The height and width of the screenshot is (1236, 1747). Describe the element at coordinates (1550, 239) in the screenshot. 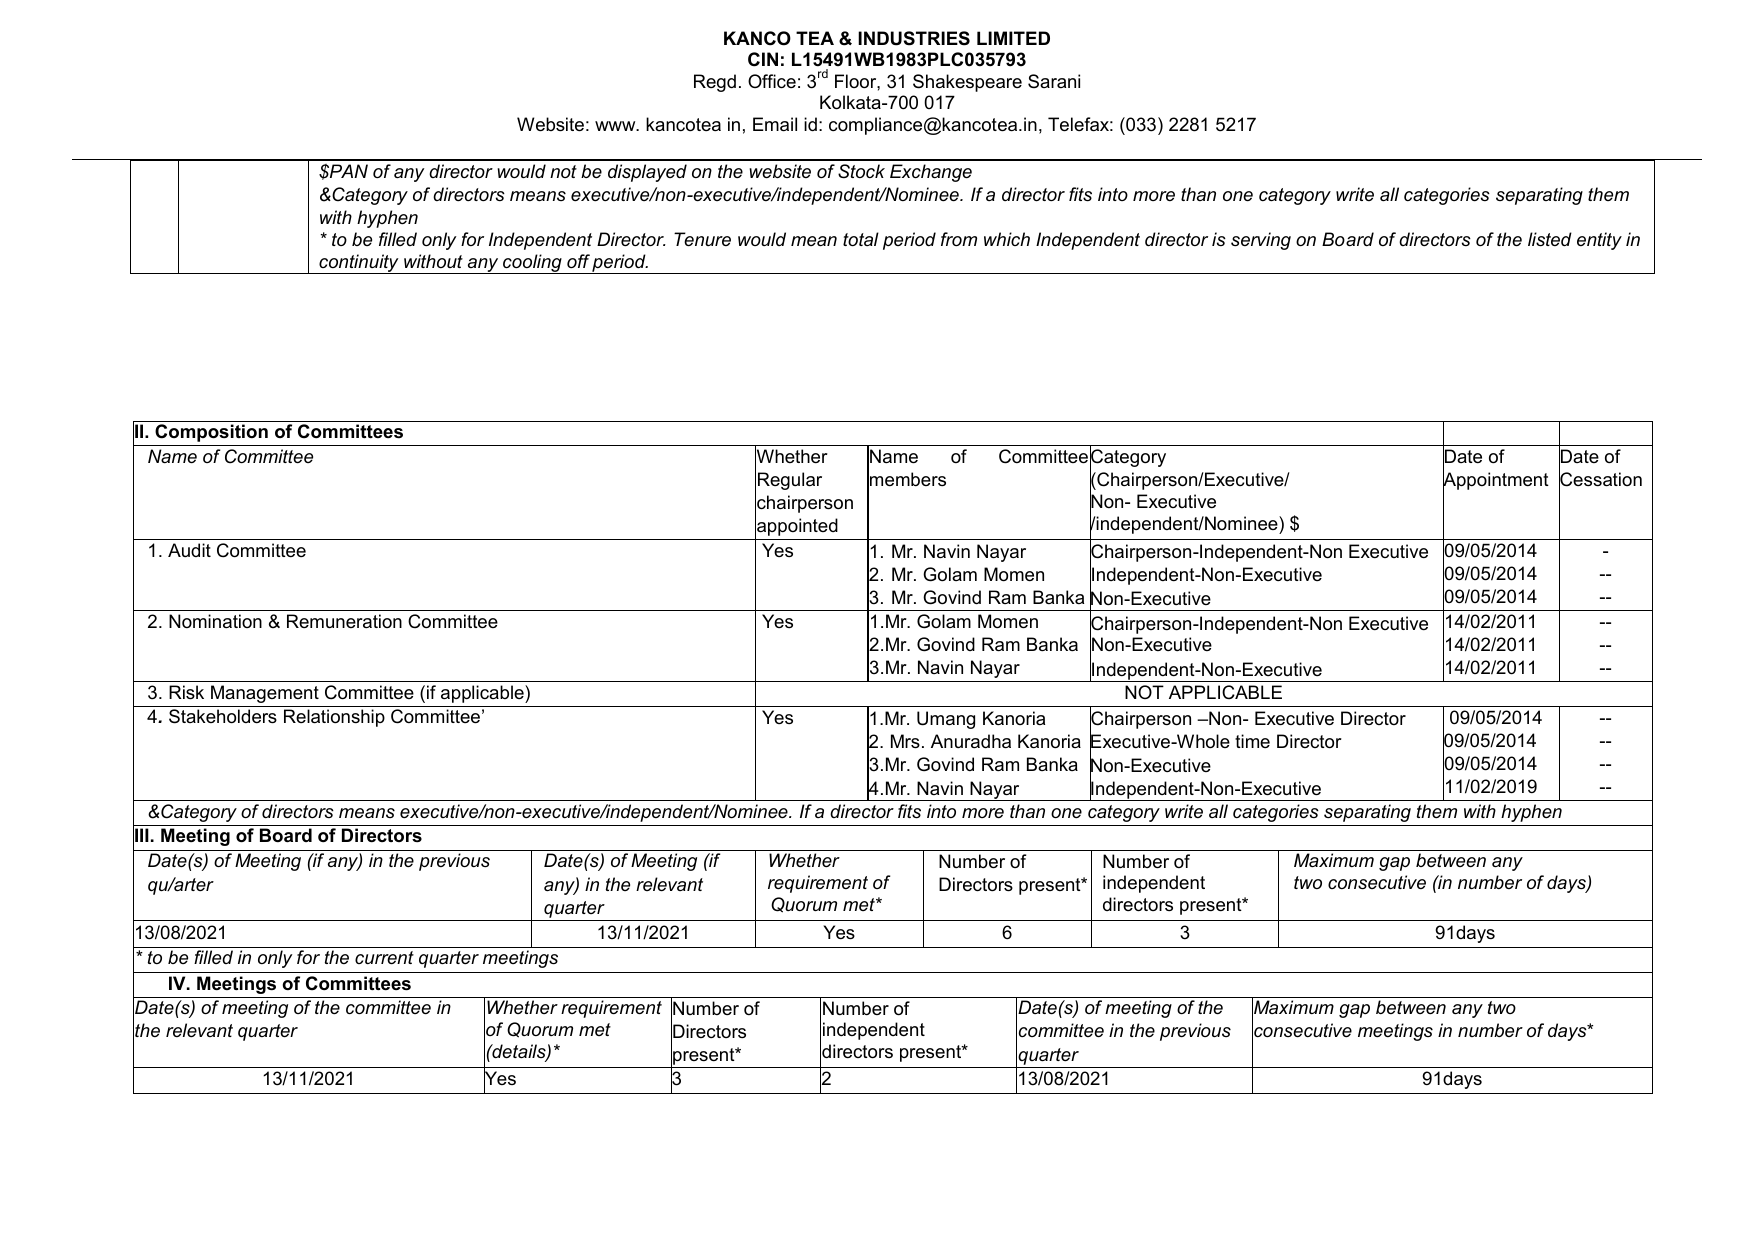

I see `listed` at that location.
